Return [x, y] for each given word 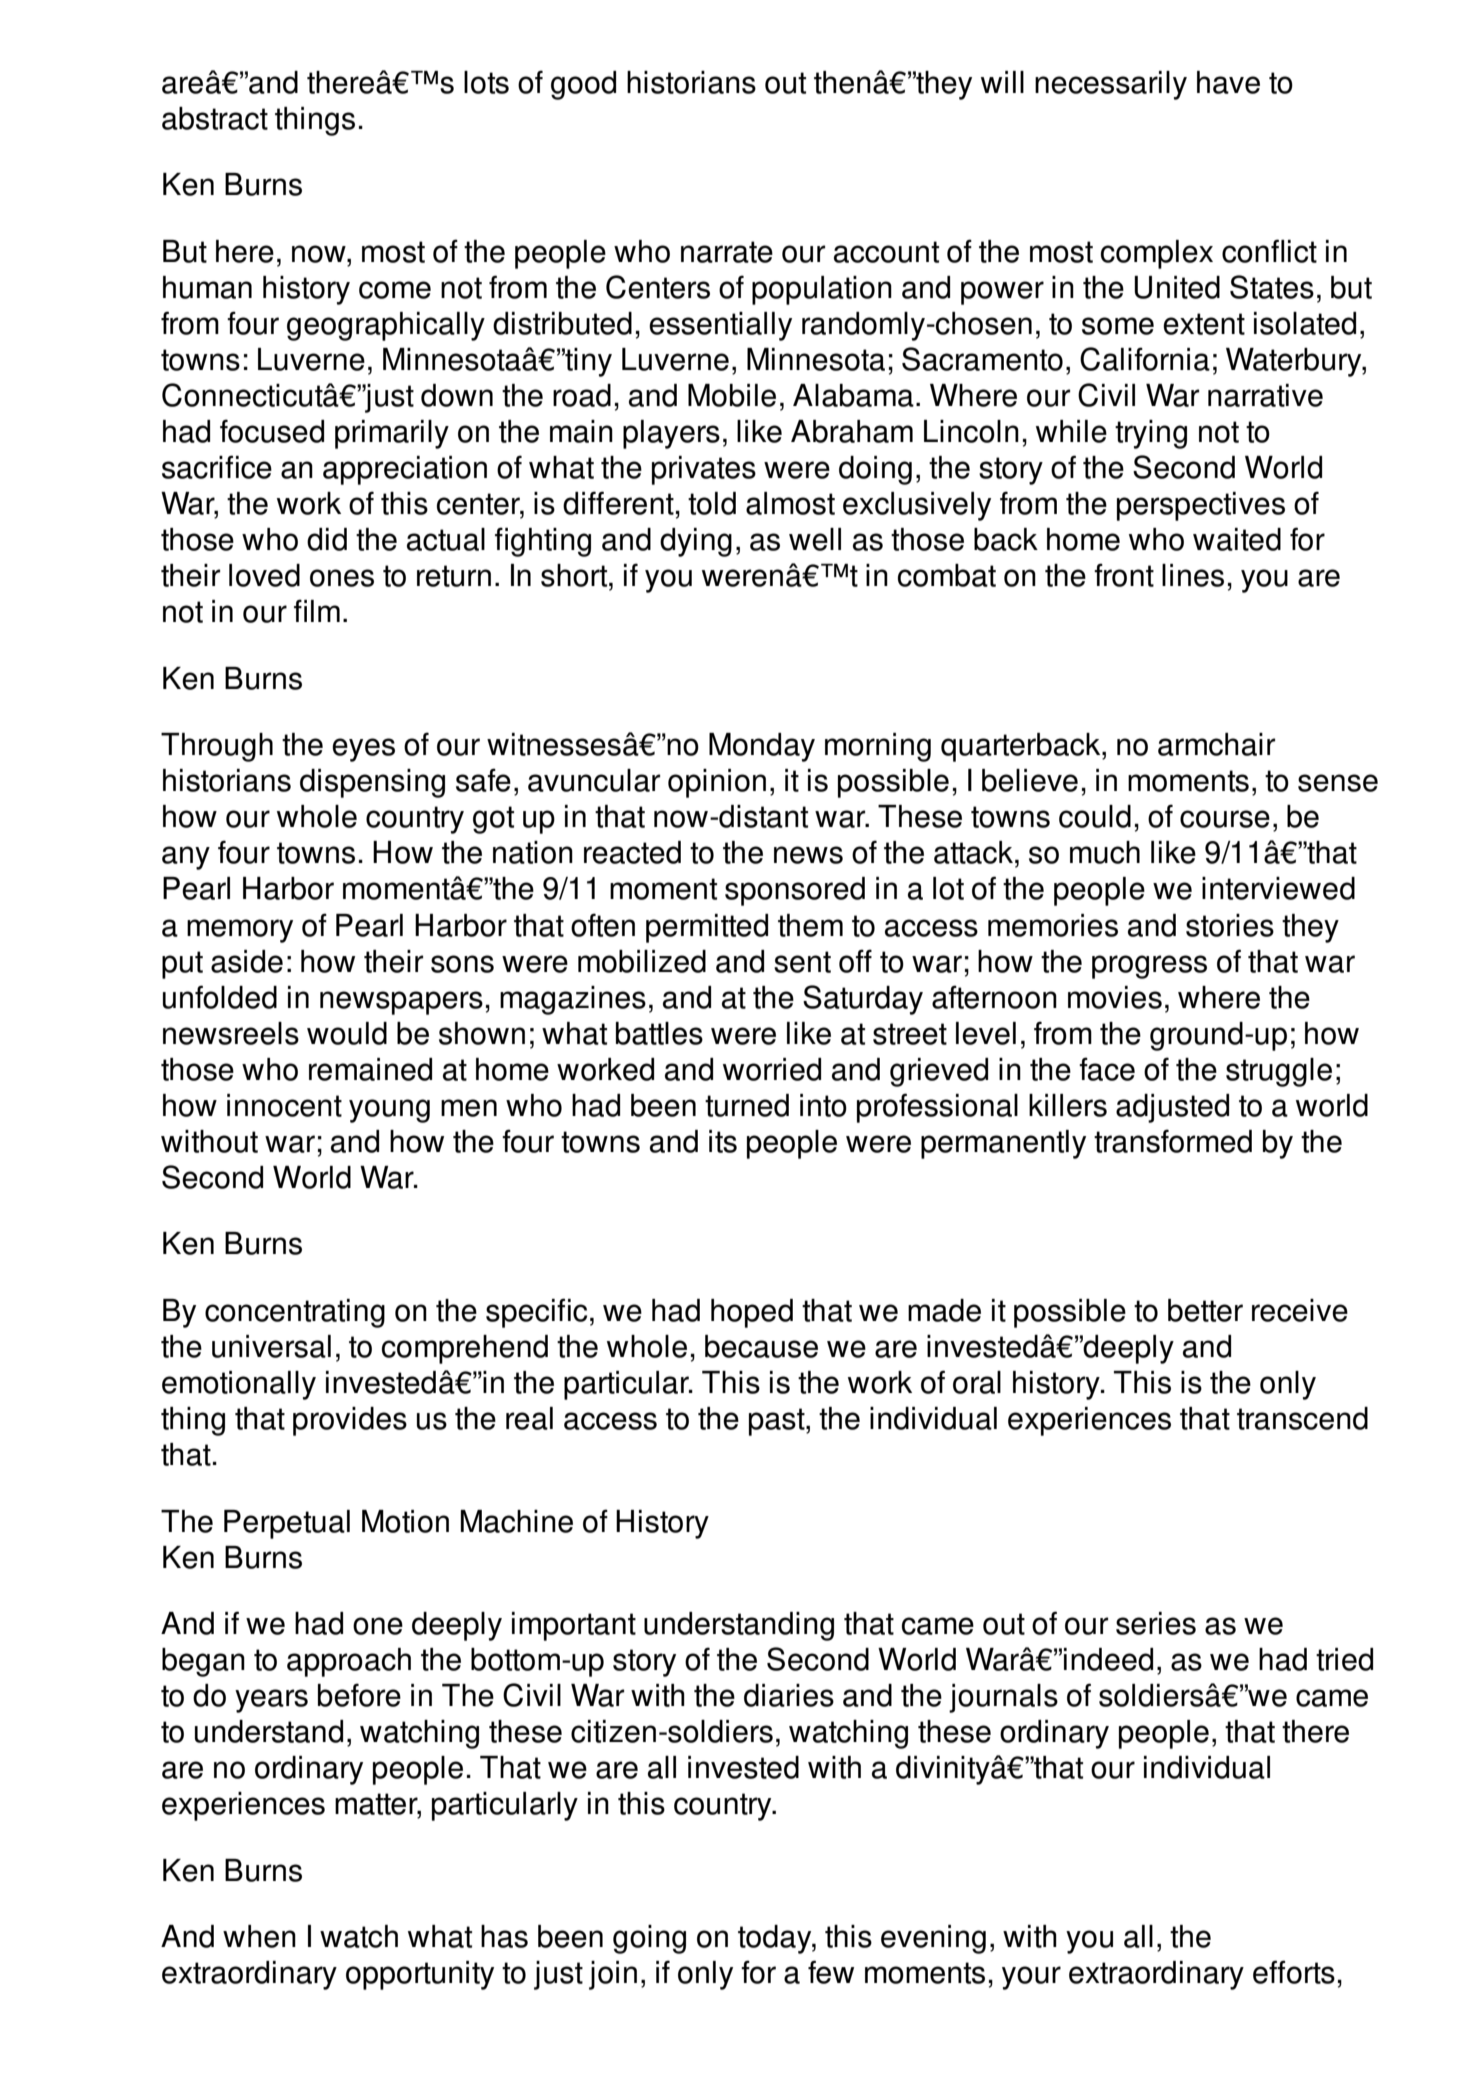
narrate [727, 252]
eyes [363, 750]
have [1228, 82]
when [259, 1936]
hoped [752, 1313]
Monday [762, 747]
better [1205, 1310]
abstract [215, 118]
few [831, 1972]
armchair [1216, 744]
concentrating [295, 1313]
